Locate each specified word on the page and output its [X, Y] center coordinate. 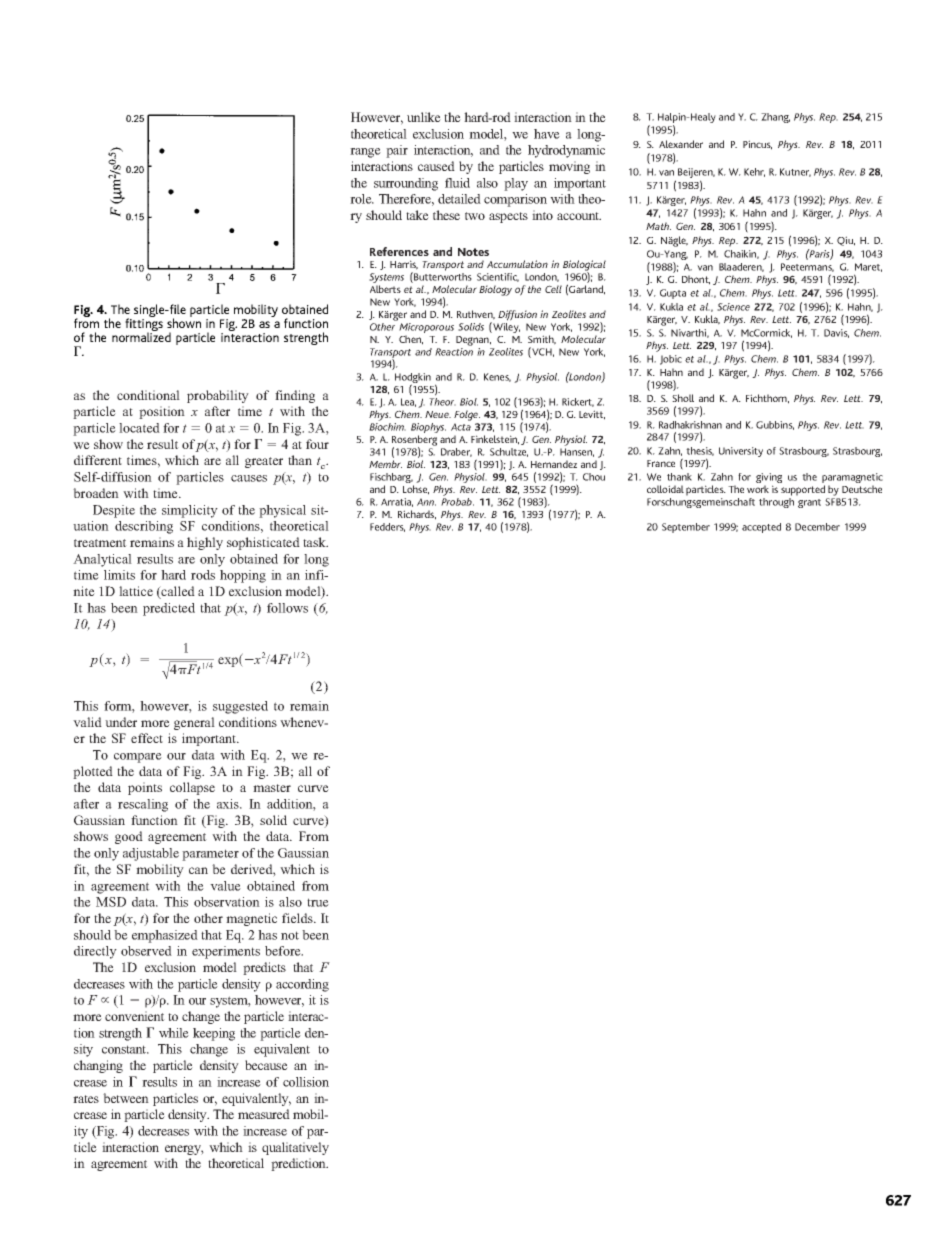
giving [769, 479]
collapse [192, 788]
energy [184, 1150]
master [272, 788]
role [362, 199]
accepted [761, 528]
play [516, 184]
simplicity [190, 511]
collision [306, 1082]
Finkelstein [495, 440]
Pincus [757, 145]
